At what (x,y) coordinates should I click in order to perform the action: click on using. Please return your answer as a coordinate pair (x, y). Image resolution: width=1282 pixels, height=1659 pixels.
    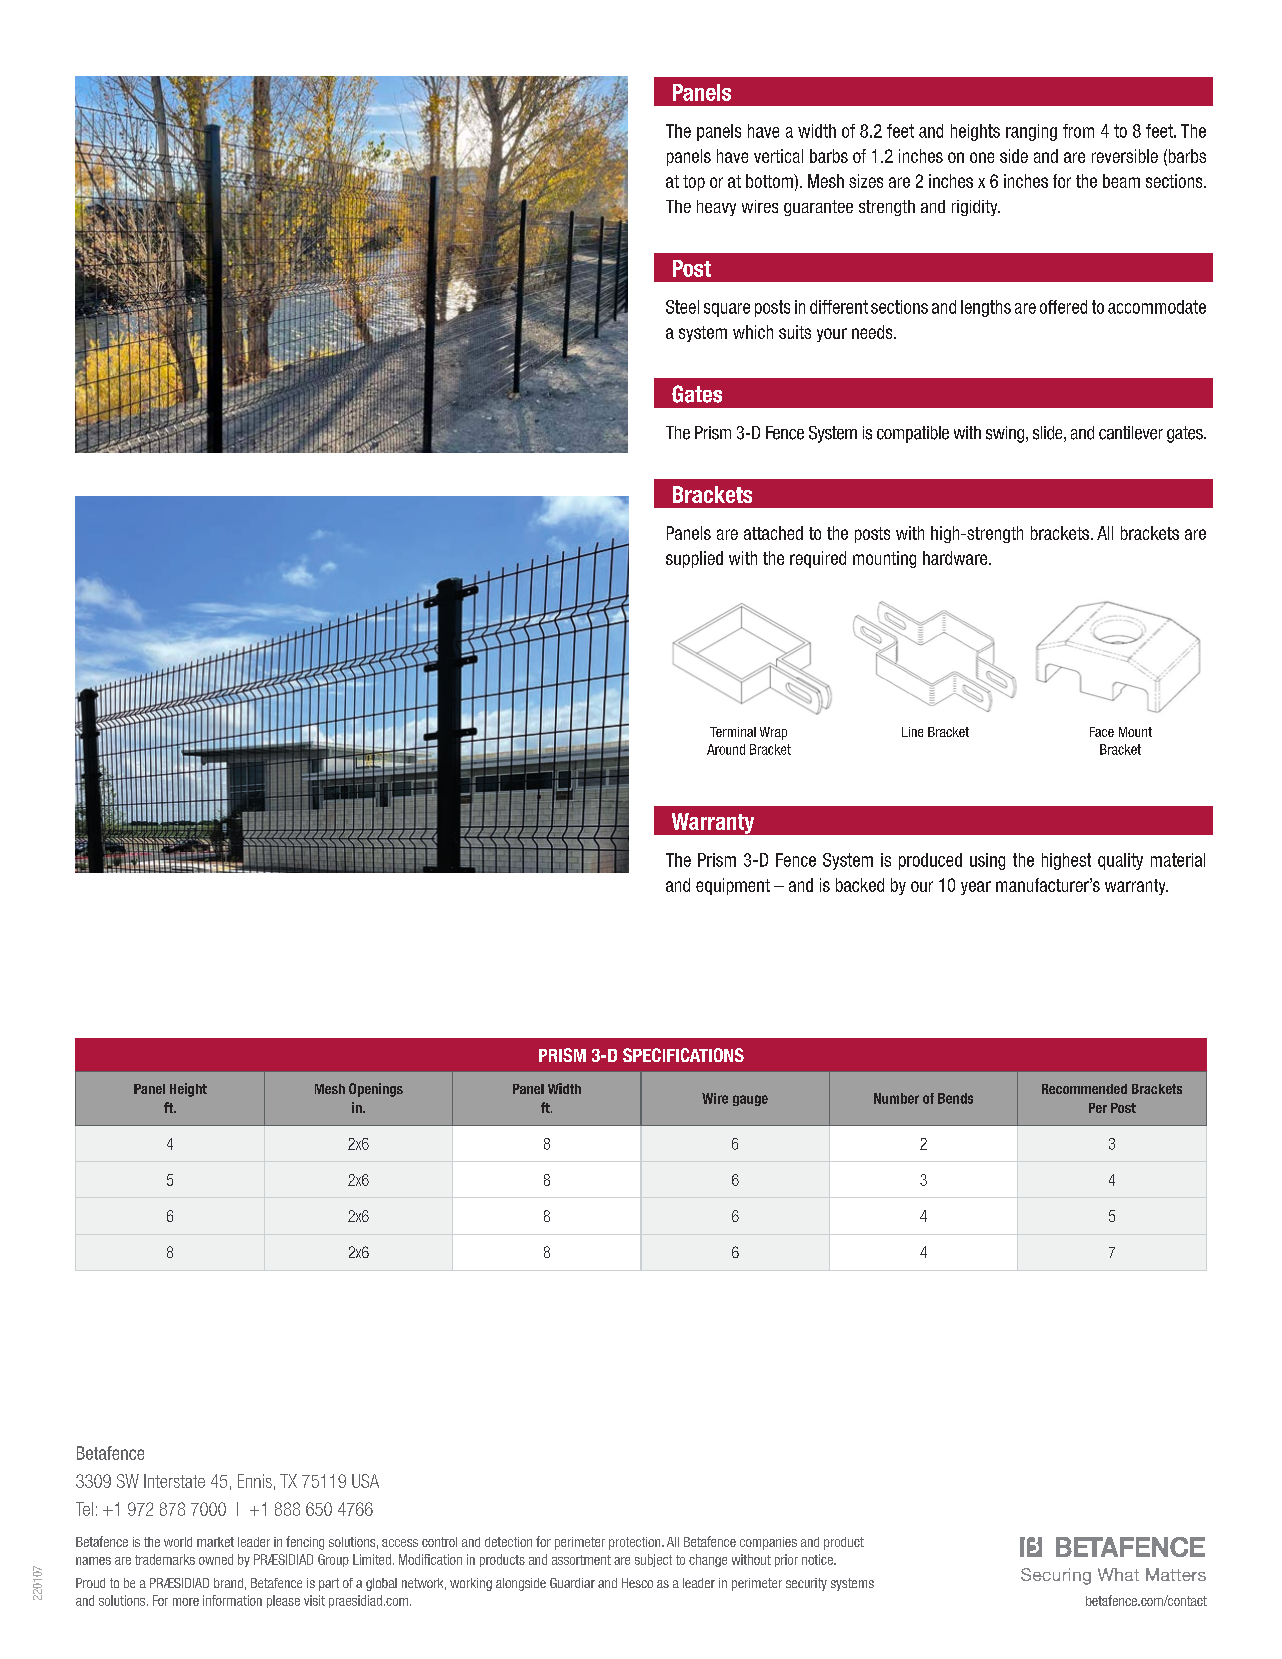
    Looking at the image, I should click on (987, 861).
